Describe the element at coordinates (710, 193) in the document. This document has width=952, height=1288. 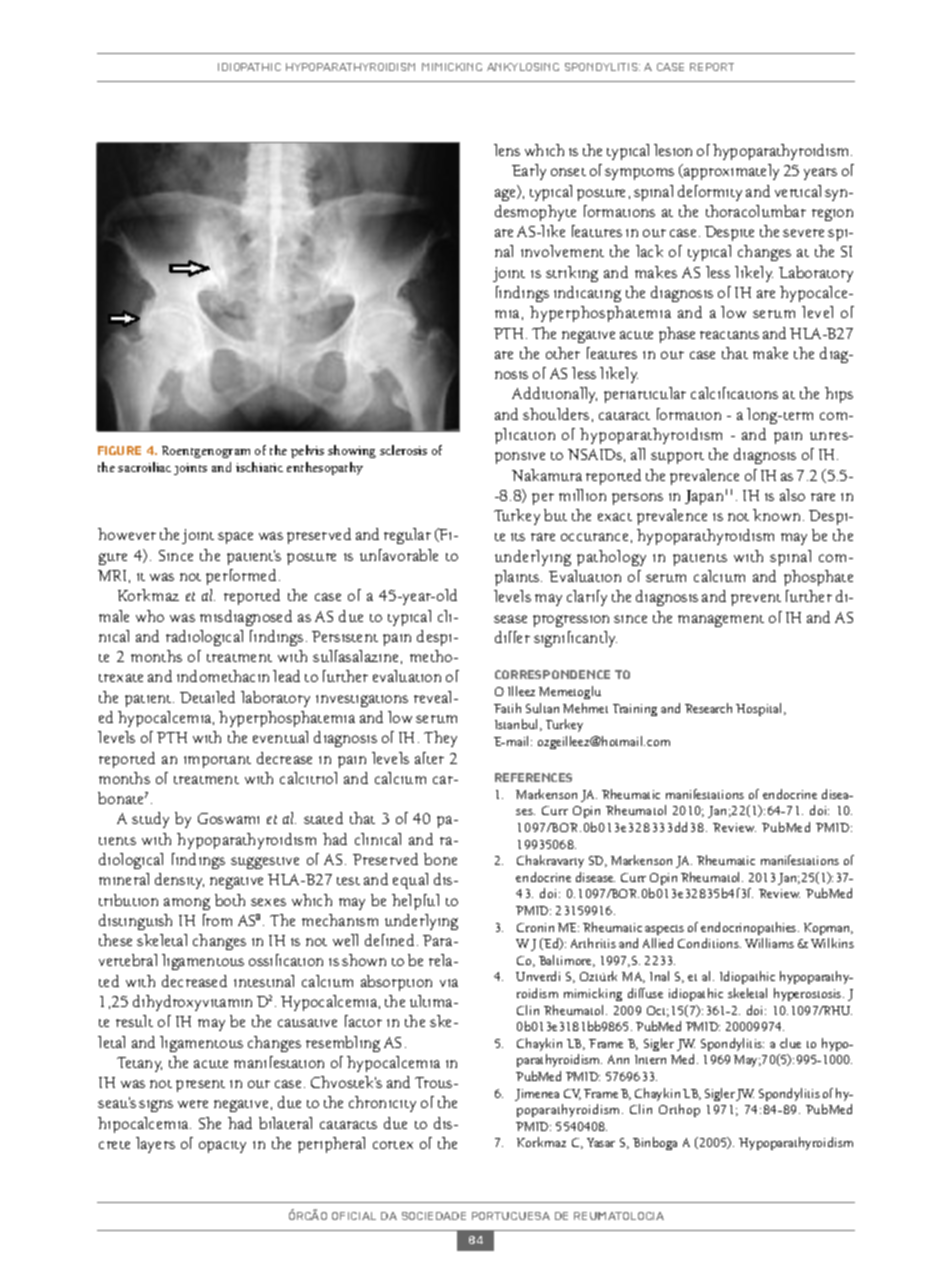
I see `deformity` at that location.
